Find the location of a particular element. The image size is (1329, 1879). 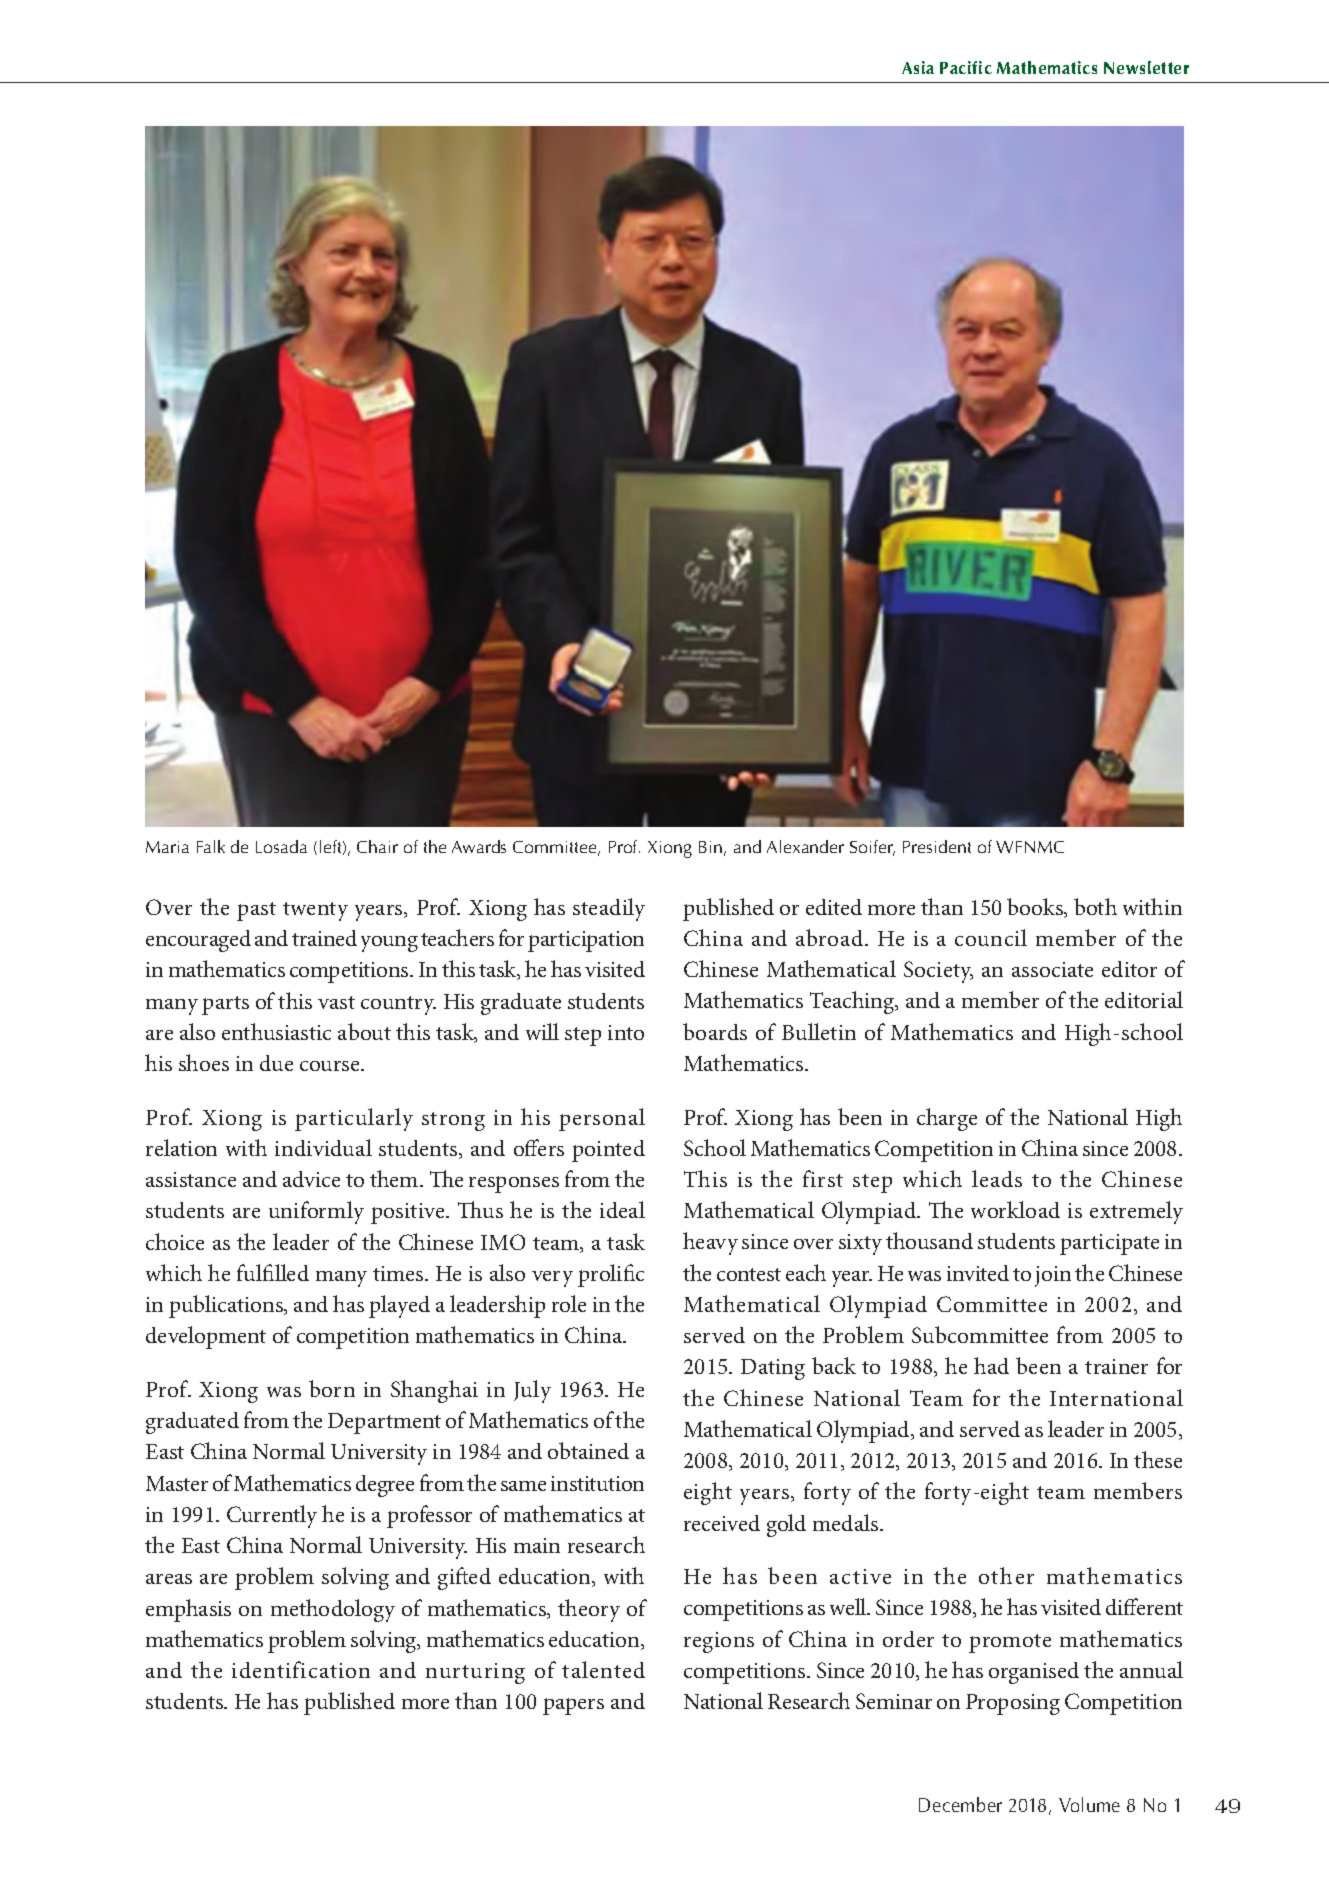

papers is located at coordinates (573, 1706).
